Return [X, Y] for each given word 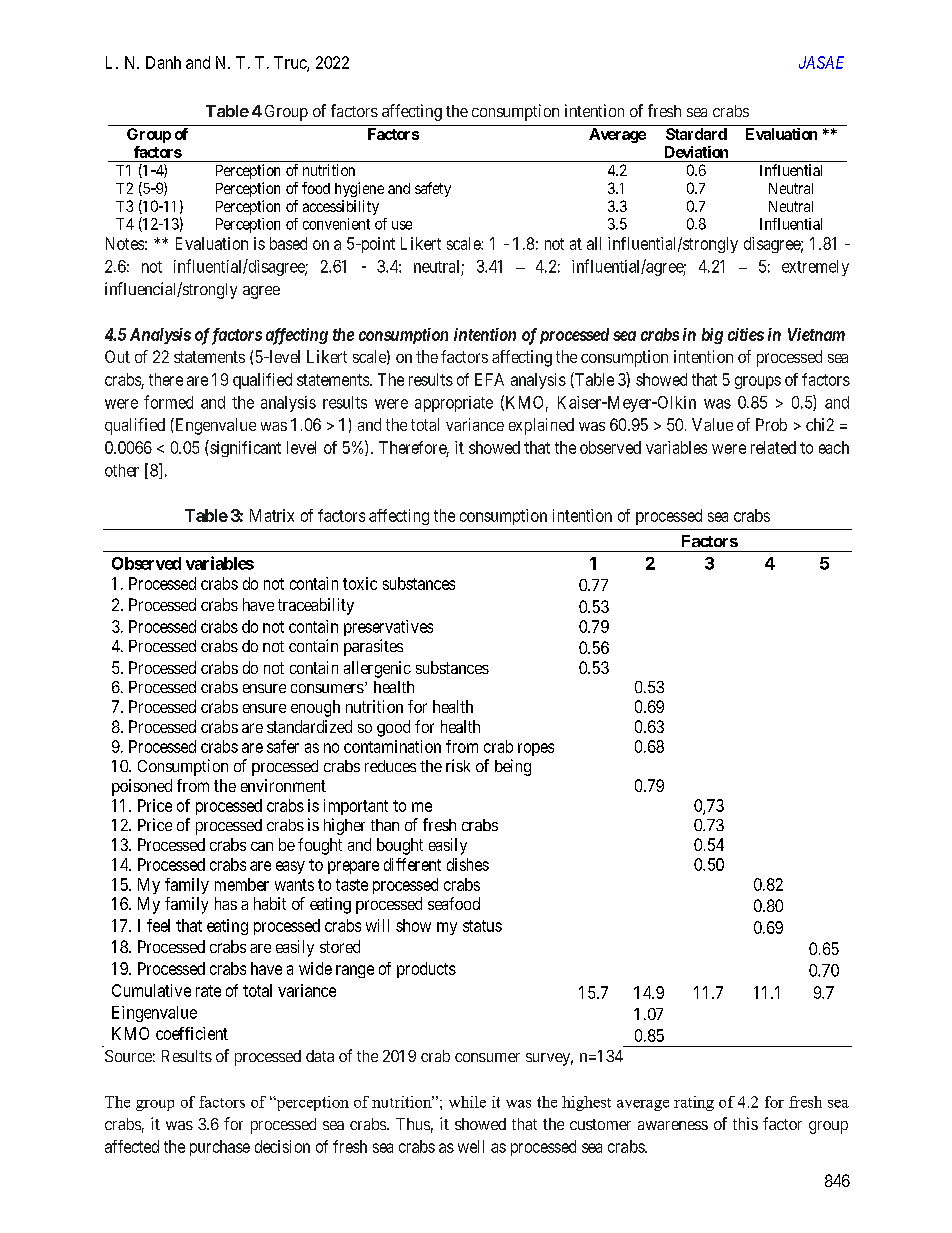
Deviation [696, 152]
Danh [163, 62]
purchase [220, 1148]
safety [433, 189]
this [745, 1123]
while [467, 1102]
